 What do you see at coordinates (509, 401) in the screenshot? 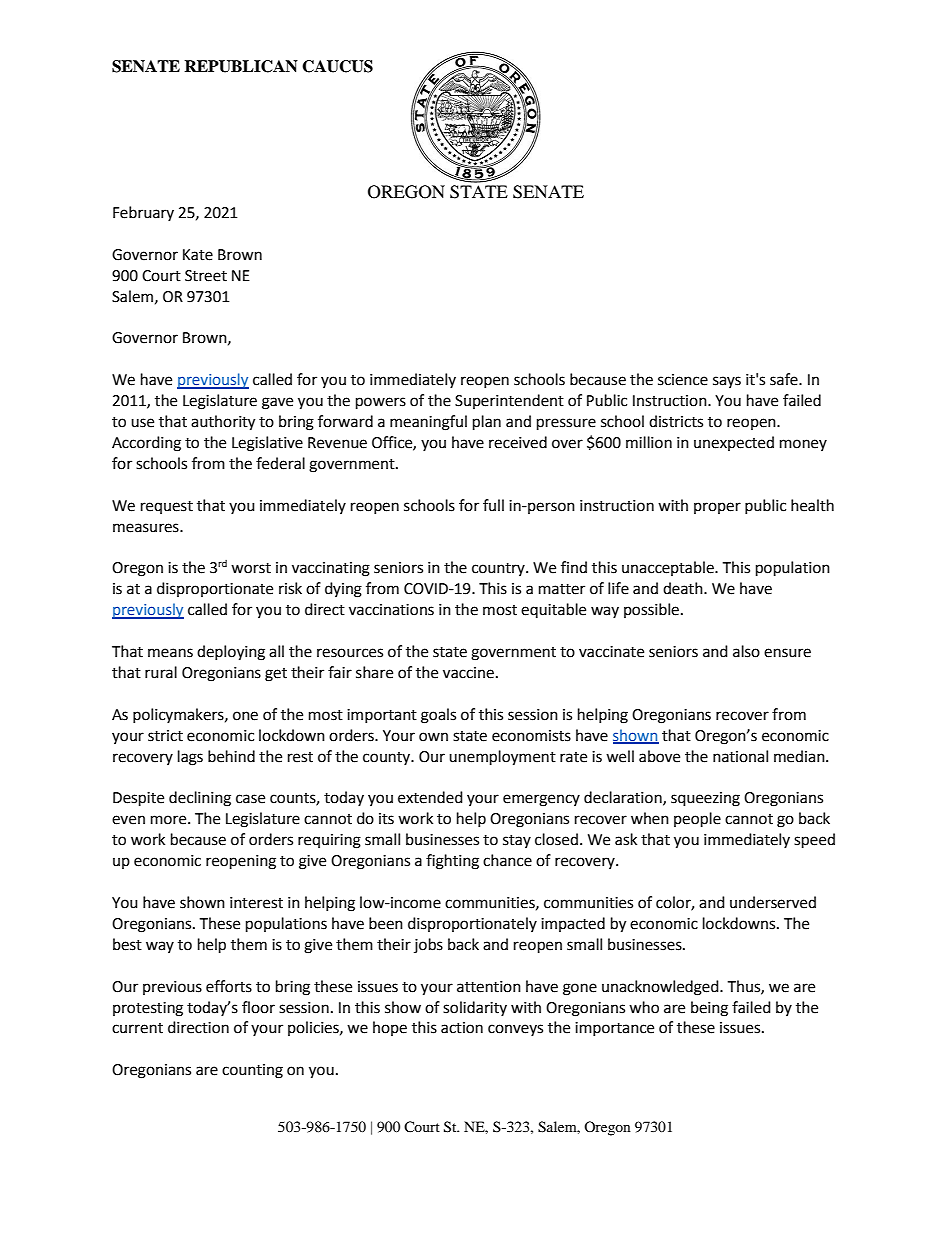
I see `Superintendent` at bounding box center [509, 401].
